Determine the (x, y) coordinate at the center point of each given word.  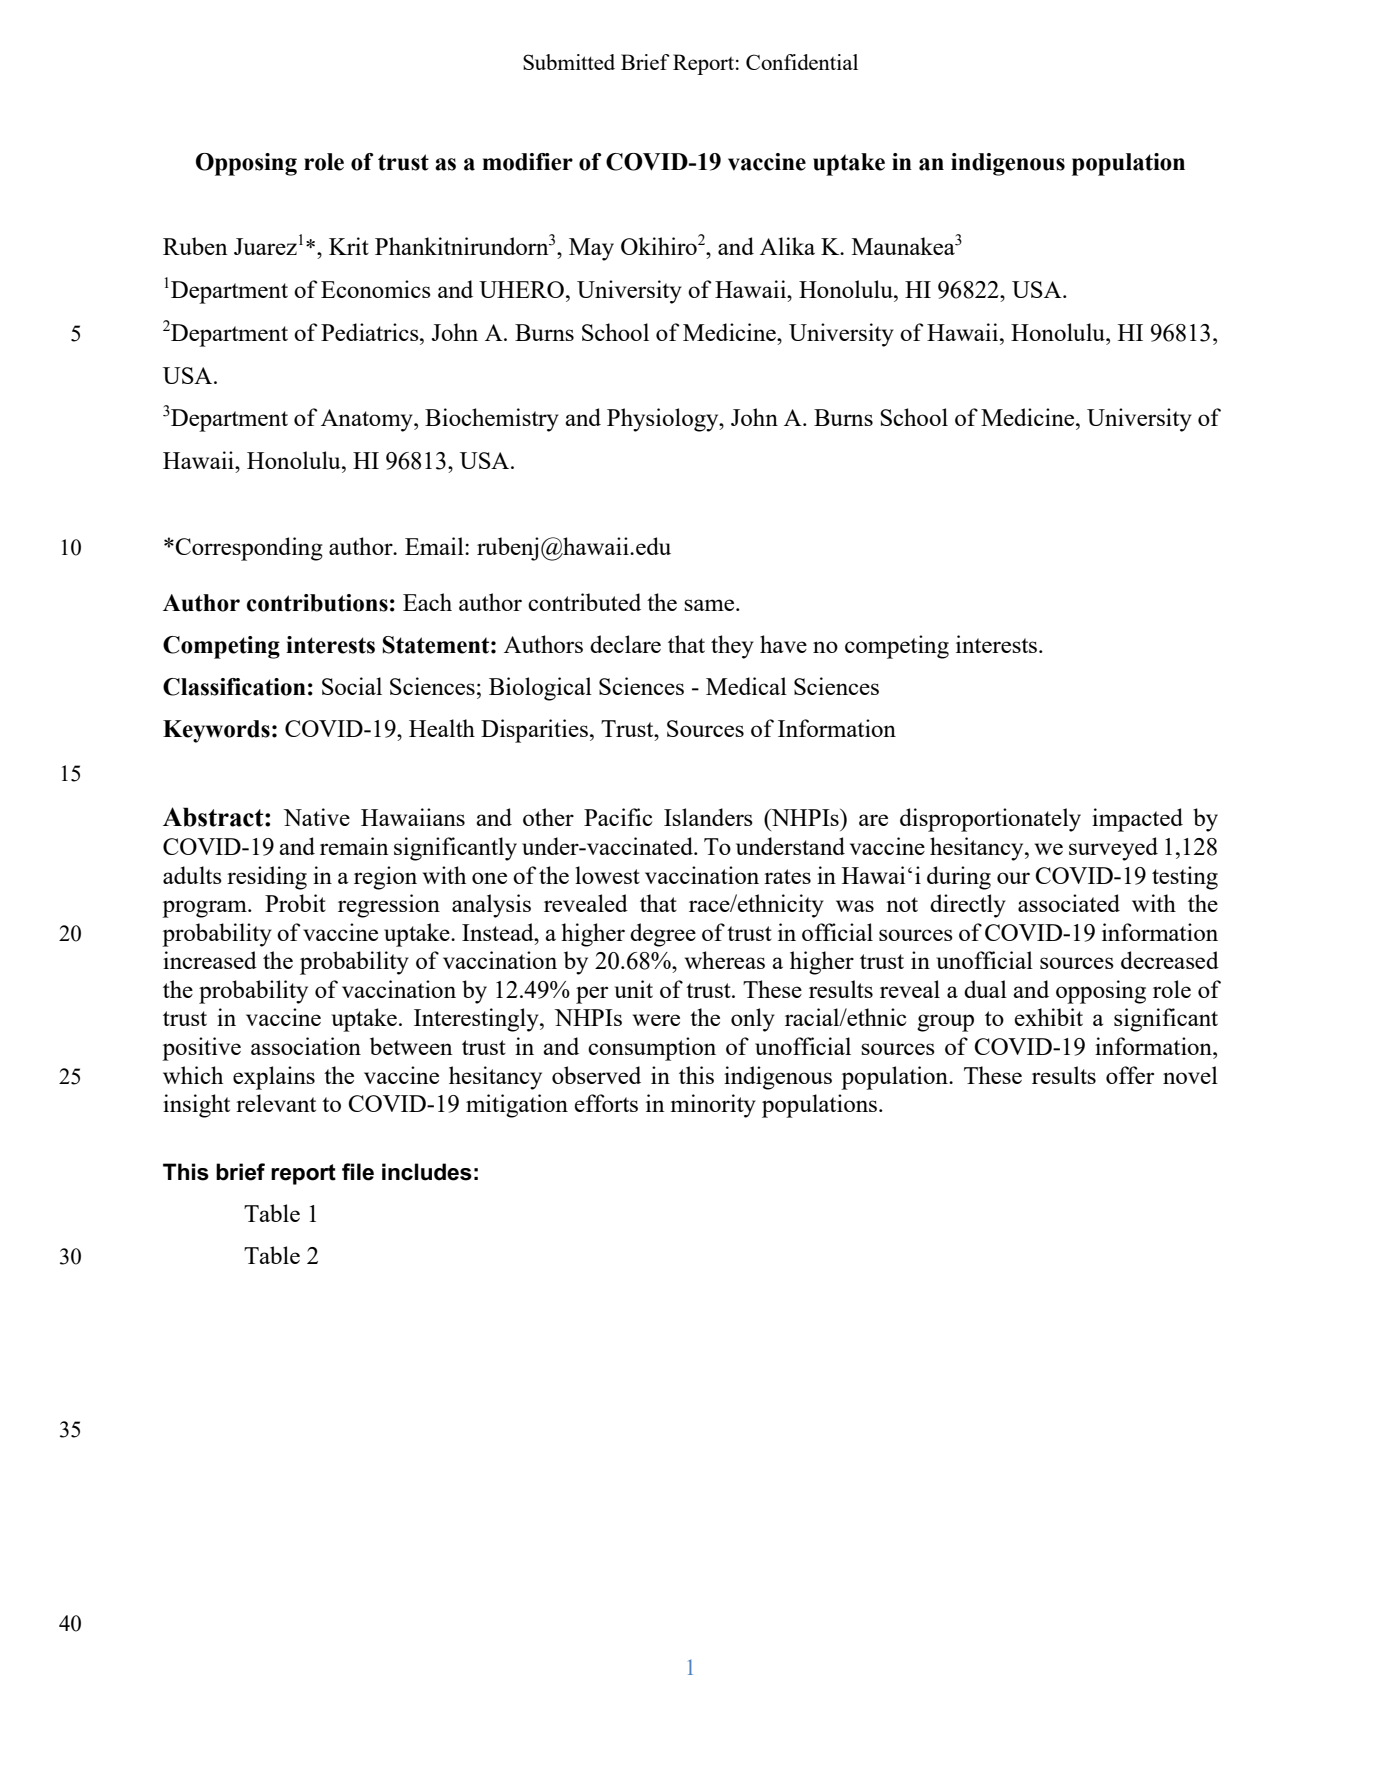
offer (1130, 1075)
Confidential (802, 62)
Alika (787, 246)
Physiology (664, 420)
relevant (276, 1103)
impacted (1137, 820)
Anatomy (368, 420)
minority (713, 1106)
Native (316, 817)
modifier (527, 162)
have (783, 644)
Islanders (708, 817)
